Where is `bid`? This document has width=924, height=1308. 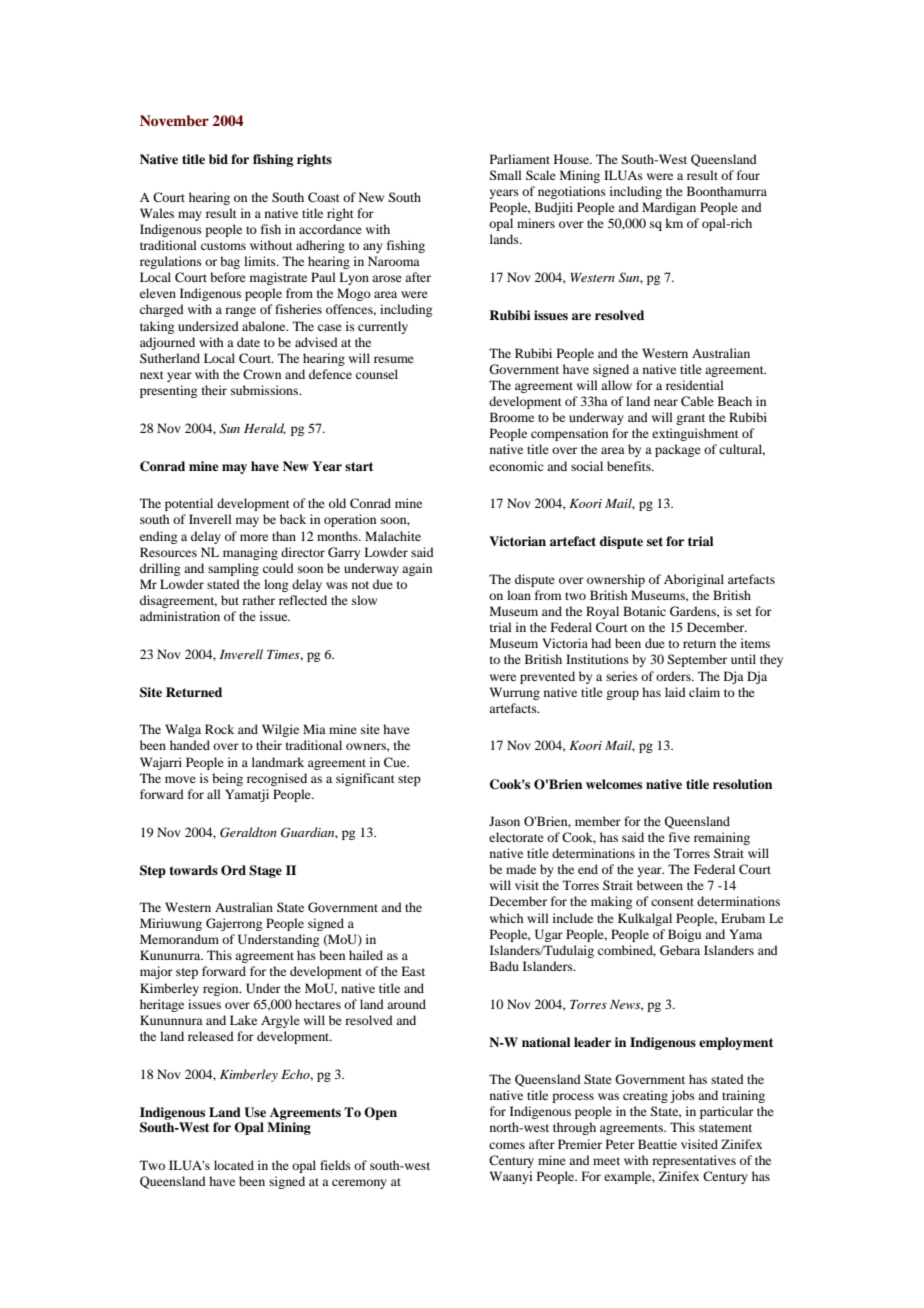
bid is located at coordinates (218, 159).
